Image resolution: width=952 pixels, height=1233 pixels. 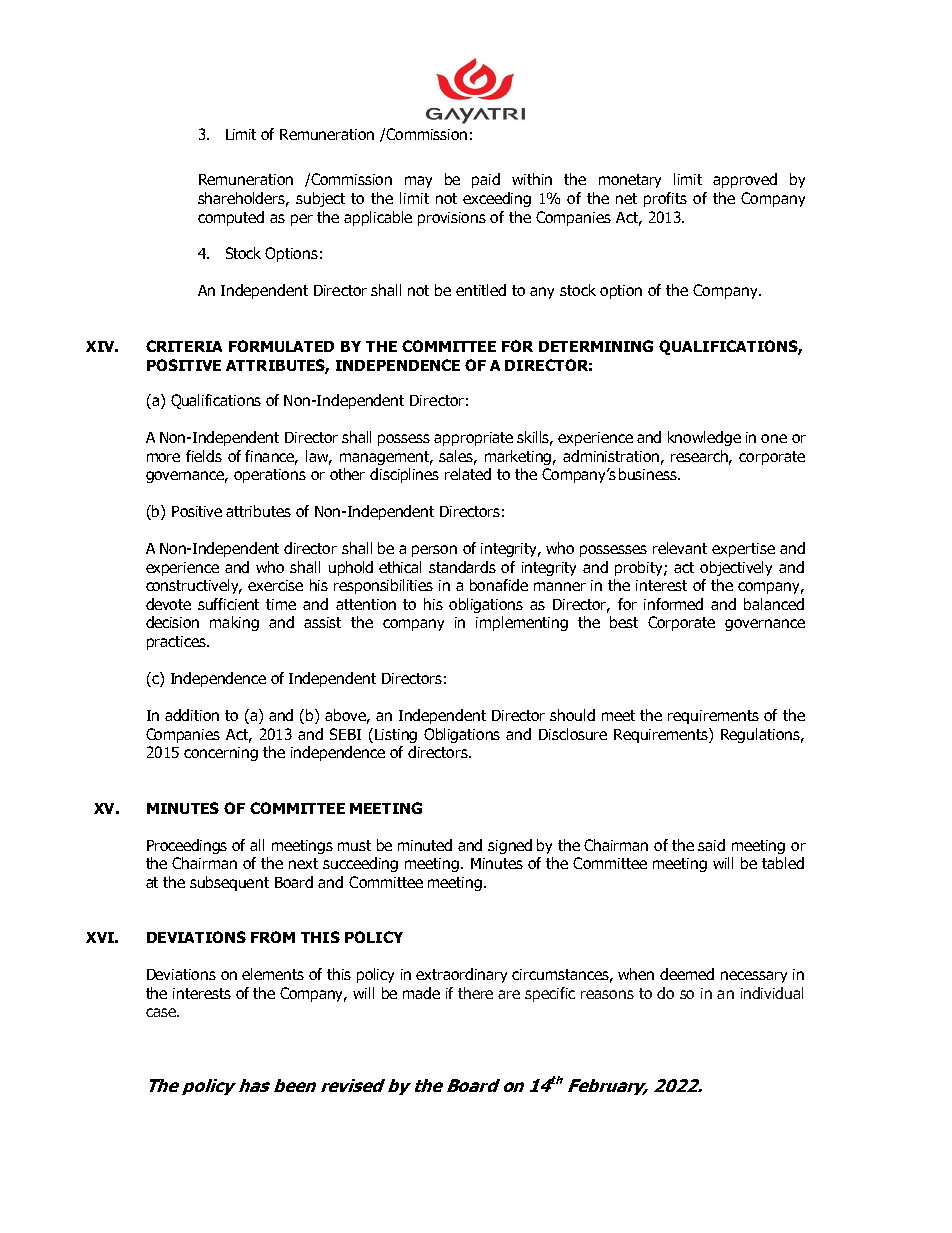 What do you see at coordinates (673, 604) in the image?
I see `informed` at bounding box center [673, 604].
